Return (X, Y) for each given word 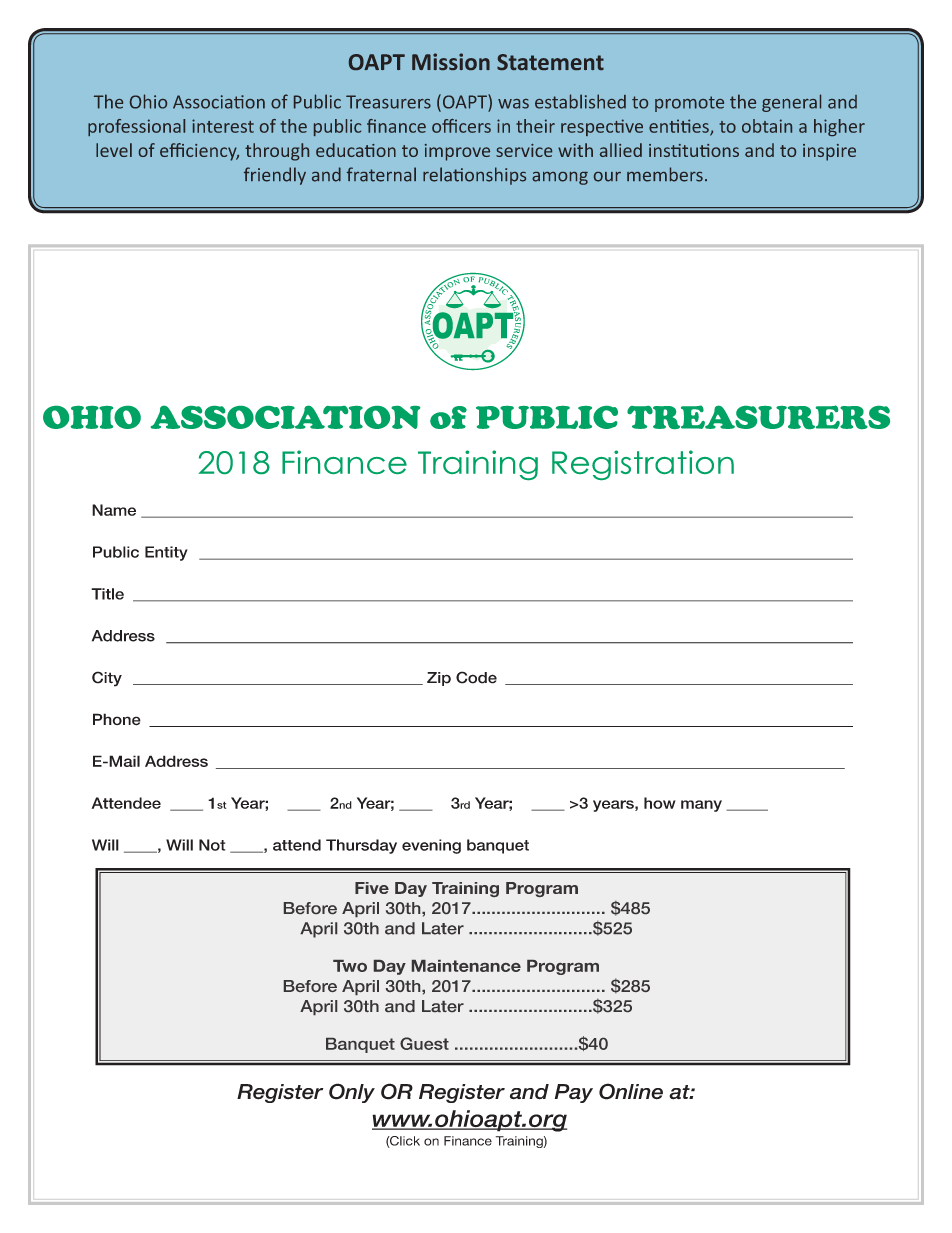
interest (223, 126)
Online (631, 1091)
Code (476, 677)
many (701, 806)
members (665, 174)
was (513, 104)
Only (352, 1093)
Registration (643, 465)
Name (114, 510)
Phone (117, 719)
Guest (424, 1043)
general (791, 103)
